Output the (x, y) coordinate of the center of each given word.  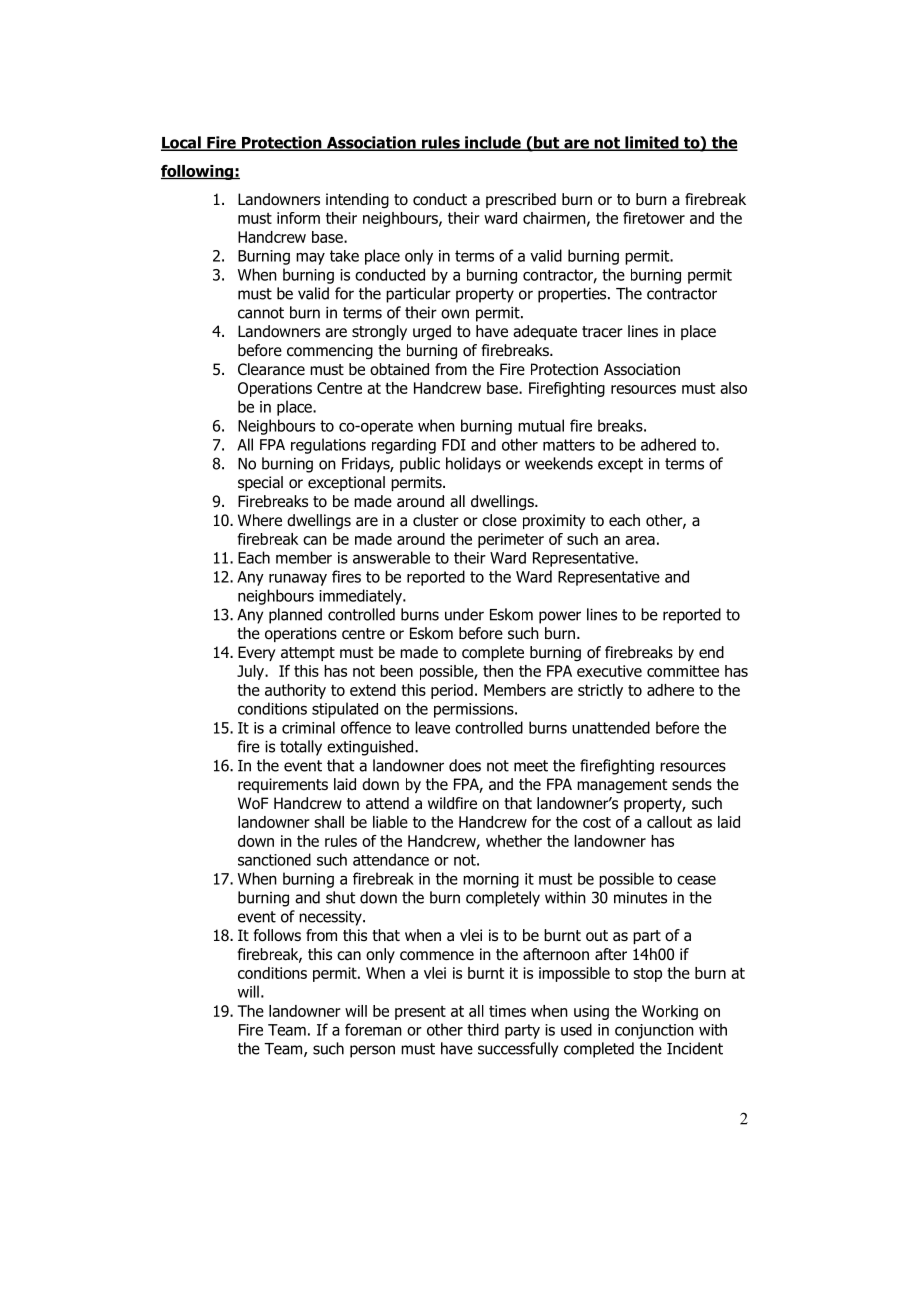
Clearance (271, 369)
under (464, 614)
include (493, 143)
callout (669, 822)
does (465, 765)
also (733, 388)
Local (182, 143)
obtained (399, 369)
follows (277, 935)
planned (295, 616)
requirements (283, 785)
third (483, 1029)
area (640, 540)
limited (652, 143)
